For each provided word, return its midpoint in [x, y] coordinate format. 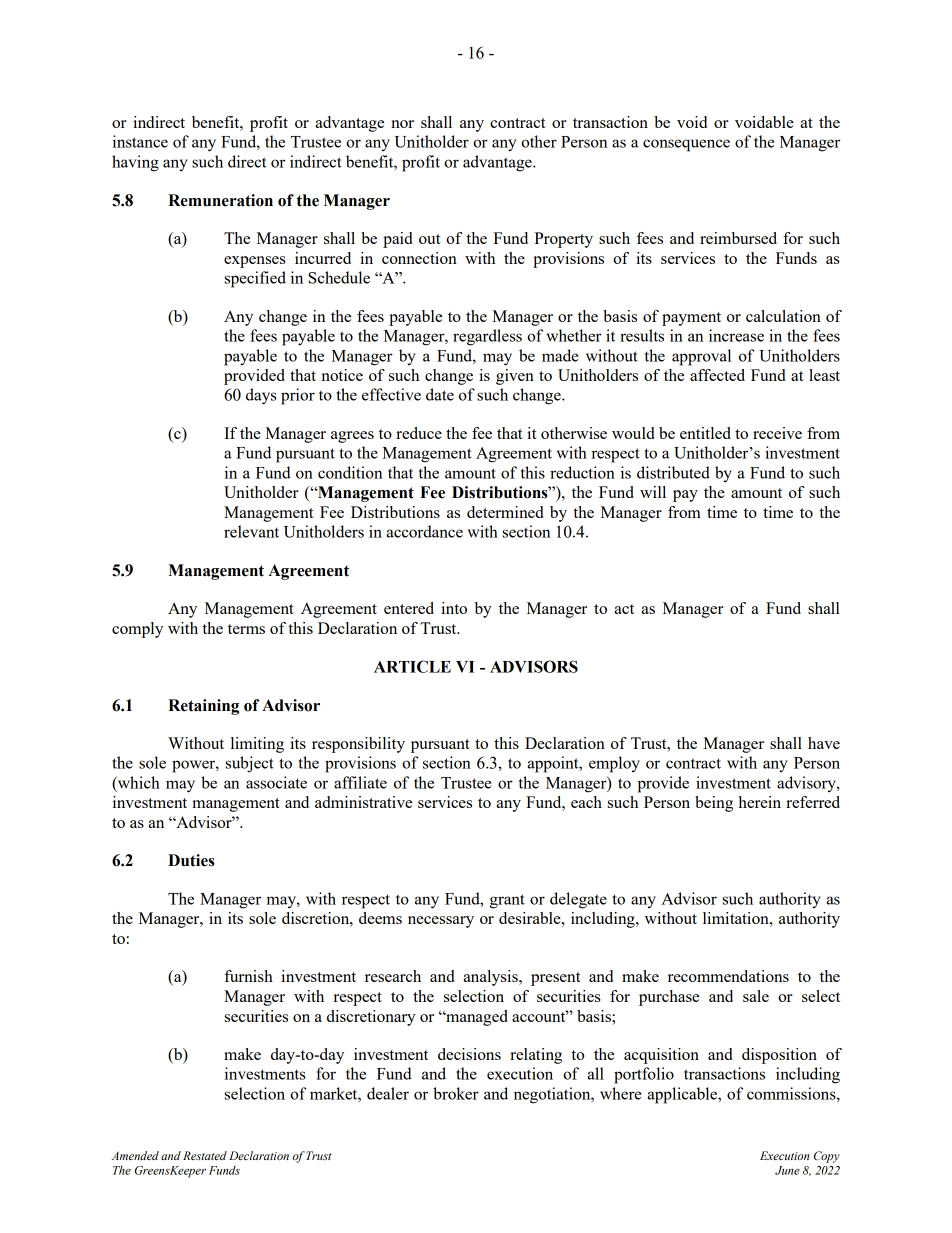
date [440, 394]
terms [246, 629]
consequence [686, 145]
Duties [191, 860]
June [787, 1170]
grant [507, 901]
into [454, 608]
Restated [205, 1155]
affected [717, 375]
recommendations [728, 976]
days [261, 396]
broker [456, 1093]
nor [402, 124]
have [824, 743]
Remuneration [220, 200]
